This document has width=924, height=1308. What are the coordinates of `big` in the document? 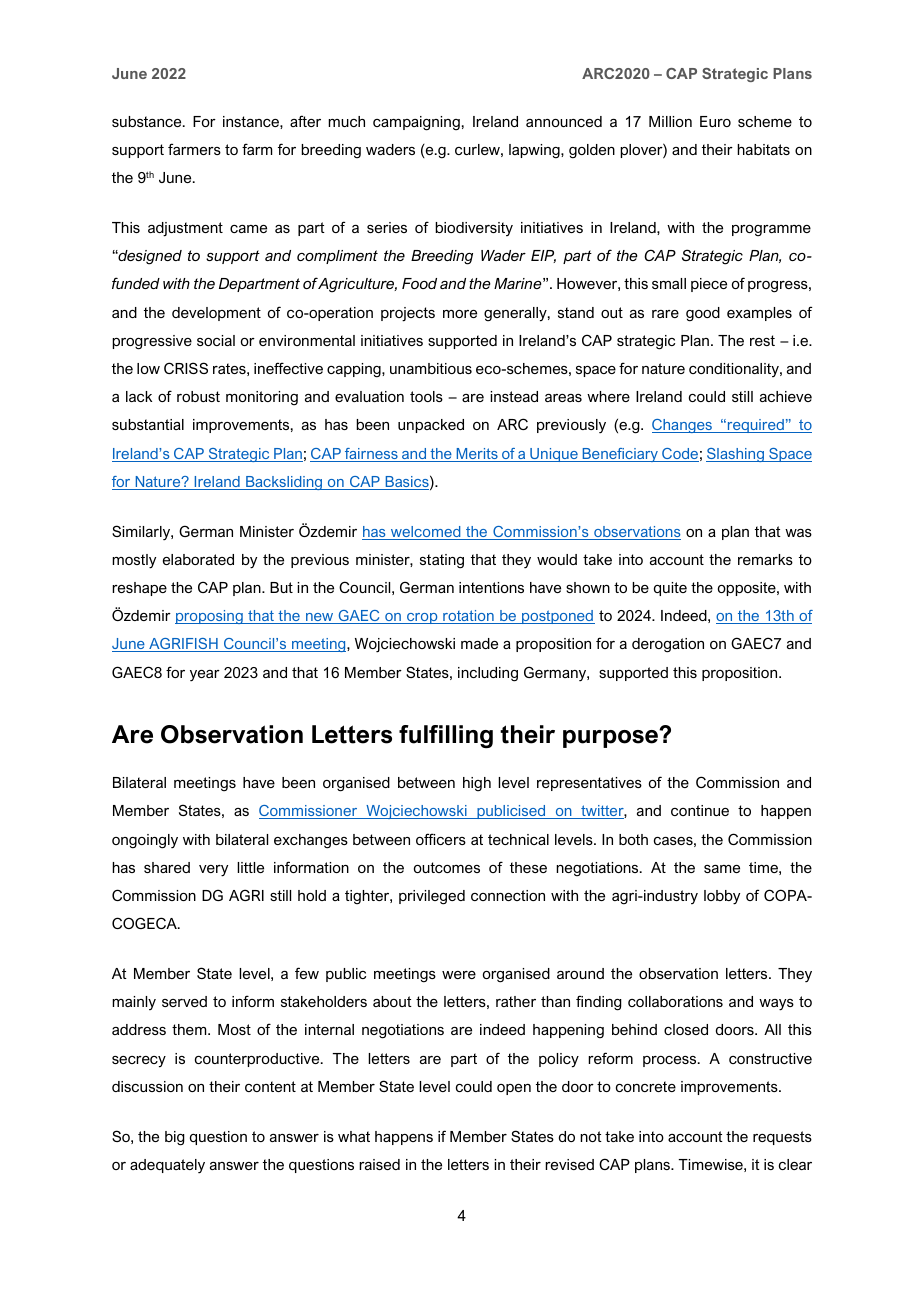 It's located at (175, 1138).
